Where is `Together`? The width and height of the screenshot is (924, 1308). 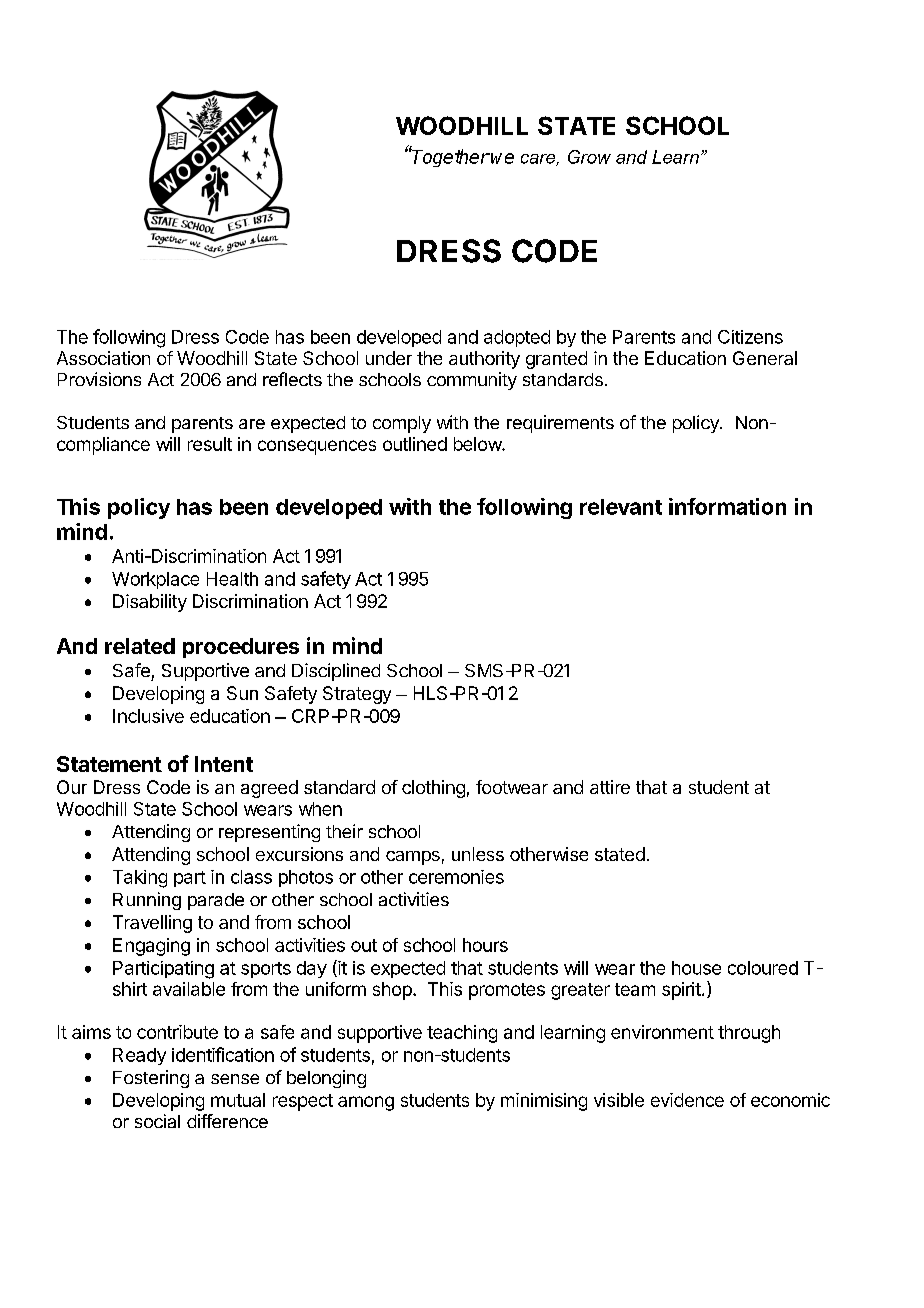
Together is located at coordinates (450, 158).
